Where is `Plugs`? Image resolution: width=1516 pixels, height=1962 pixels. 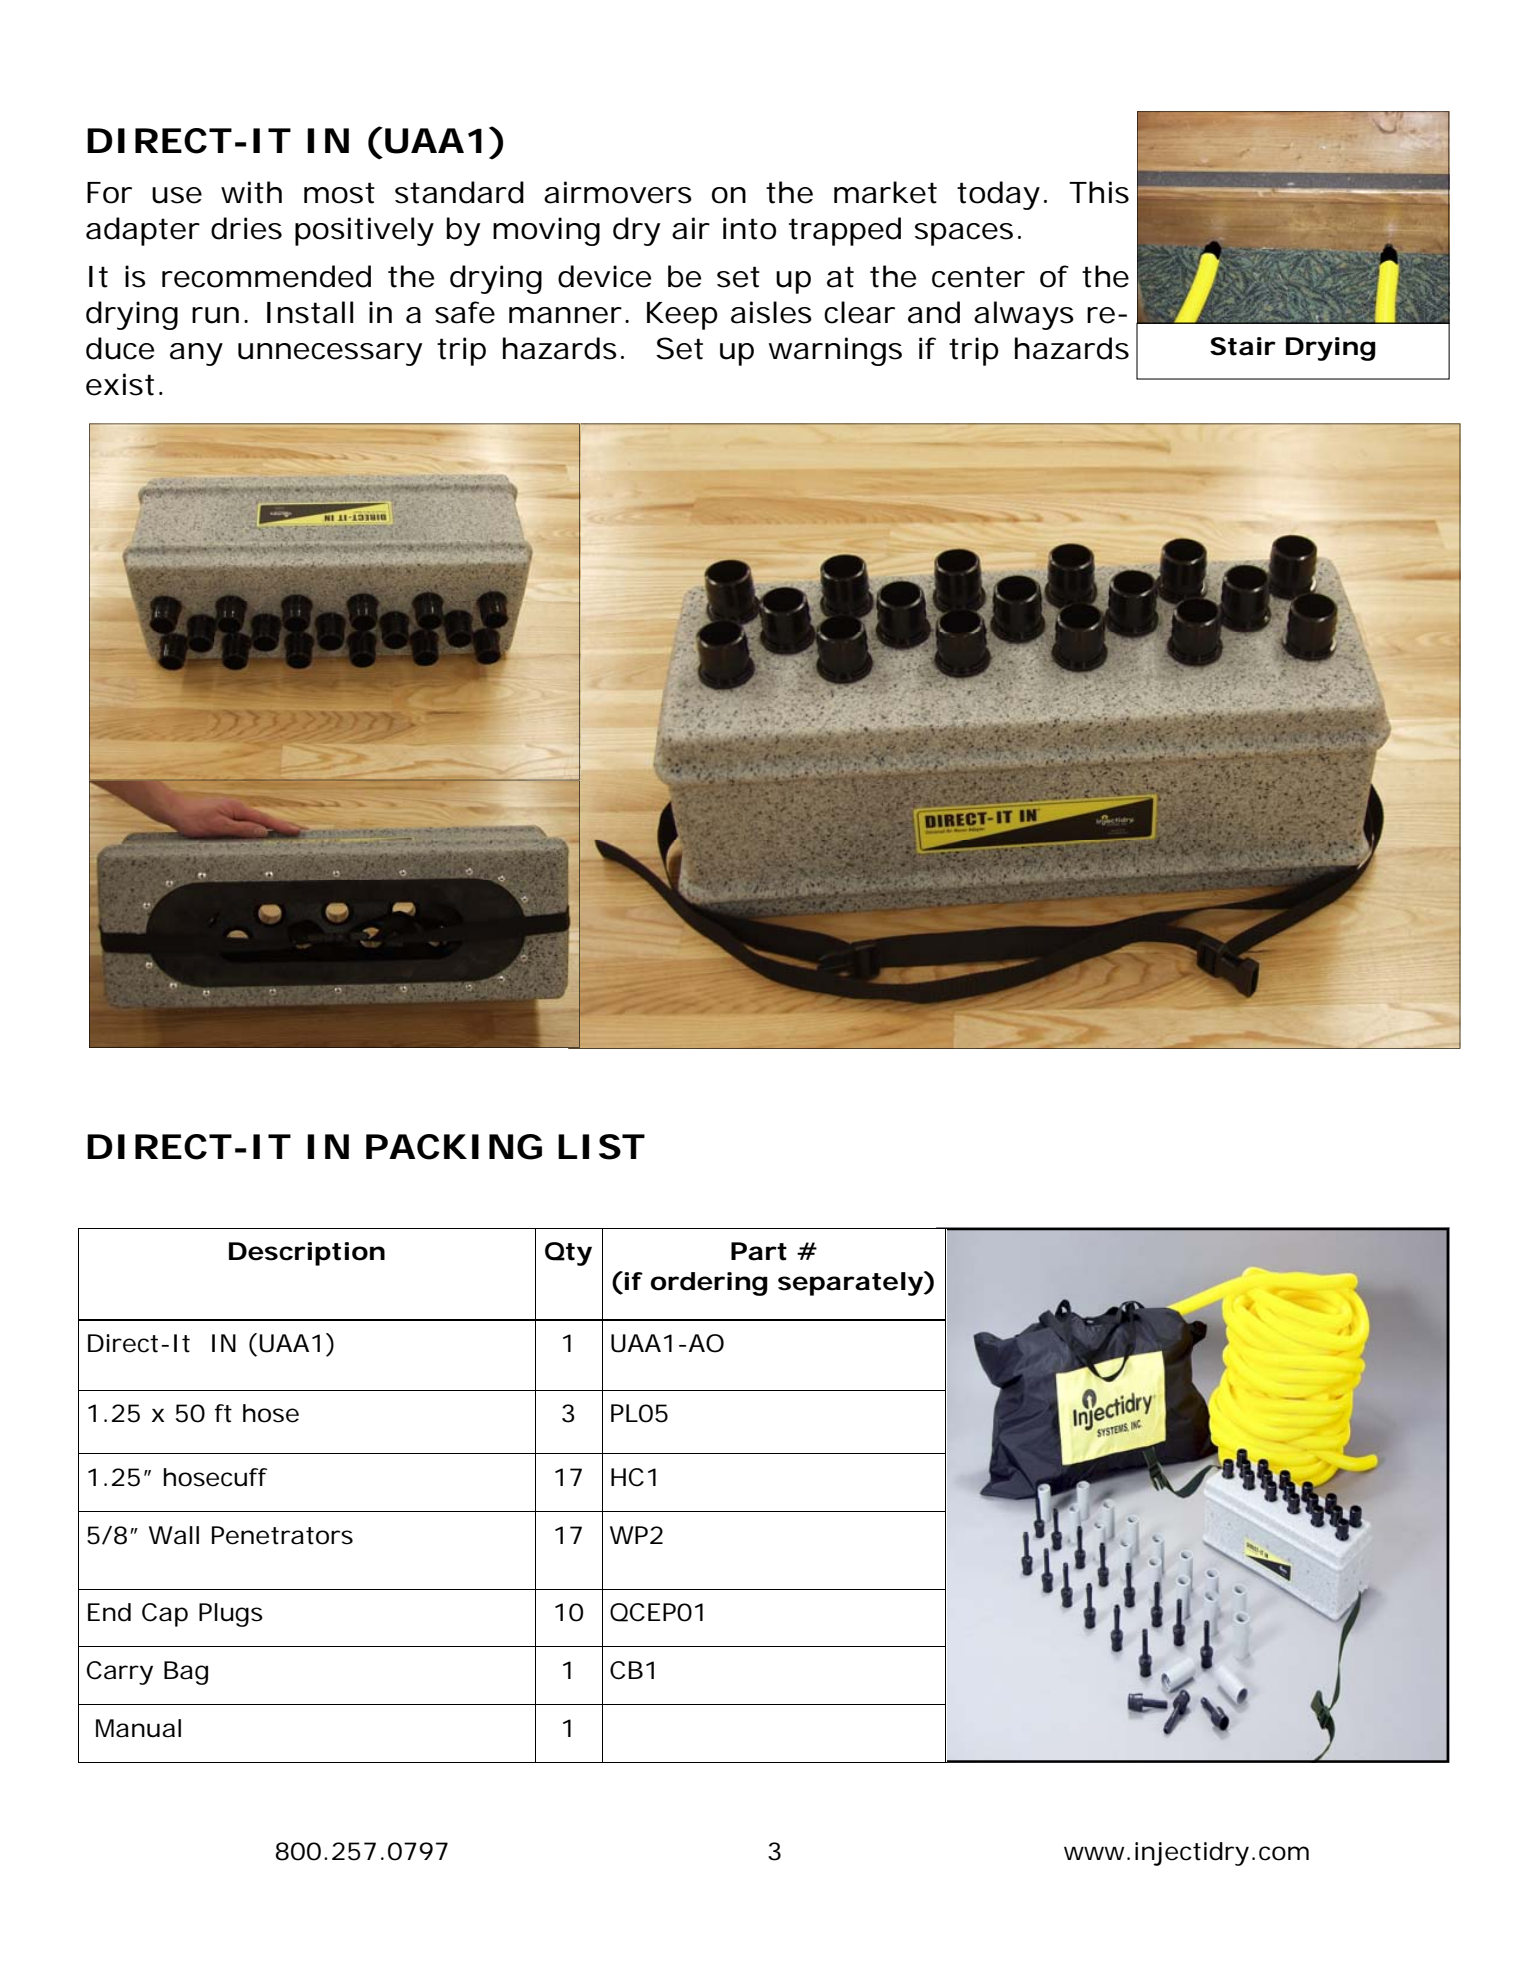 Plugs is located at coordinates (231, 1615).
